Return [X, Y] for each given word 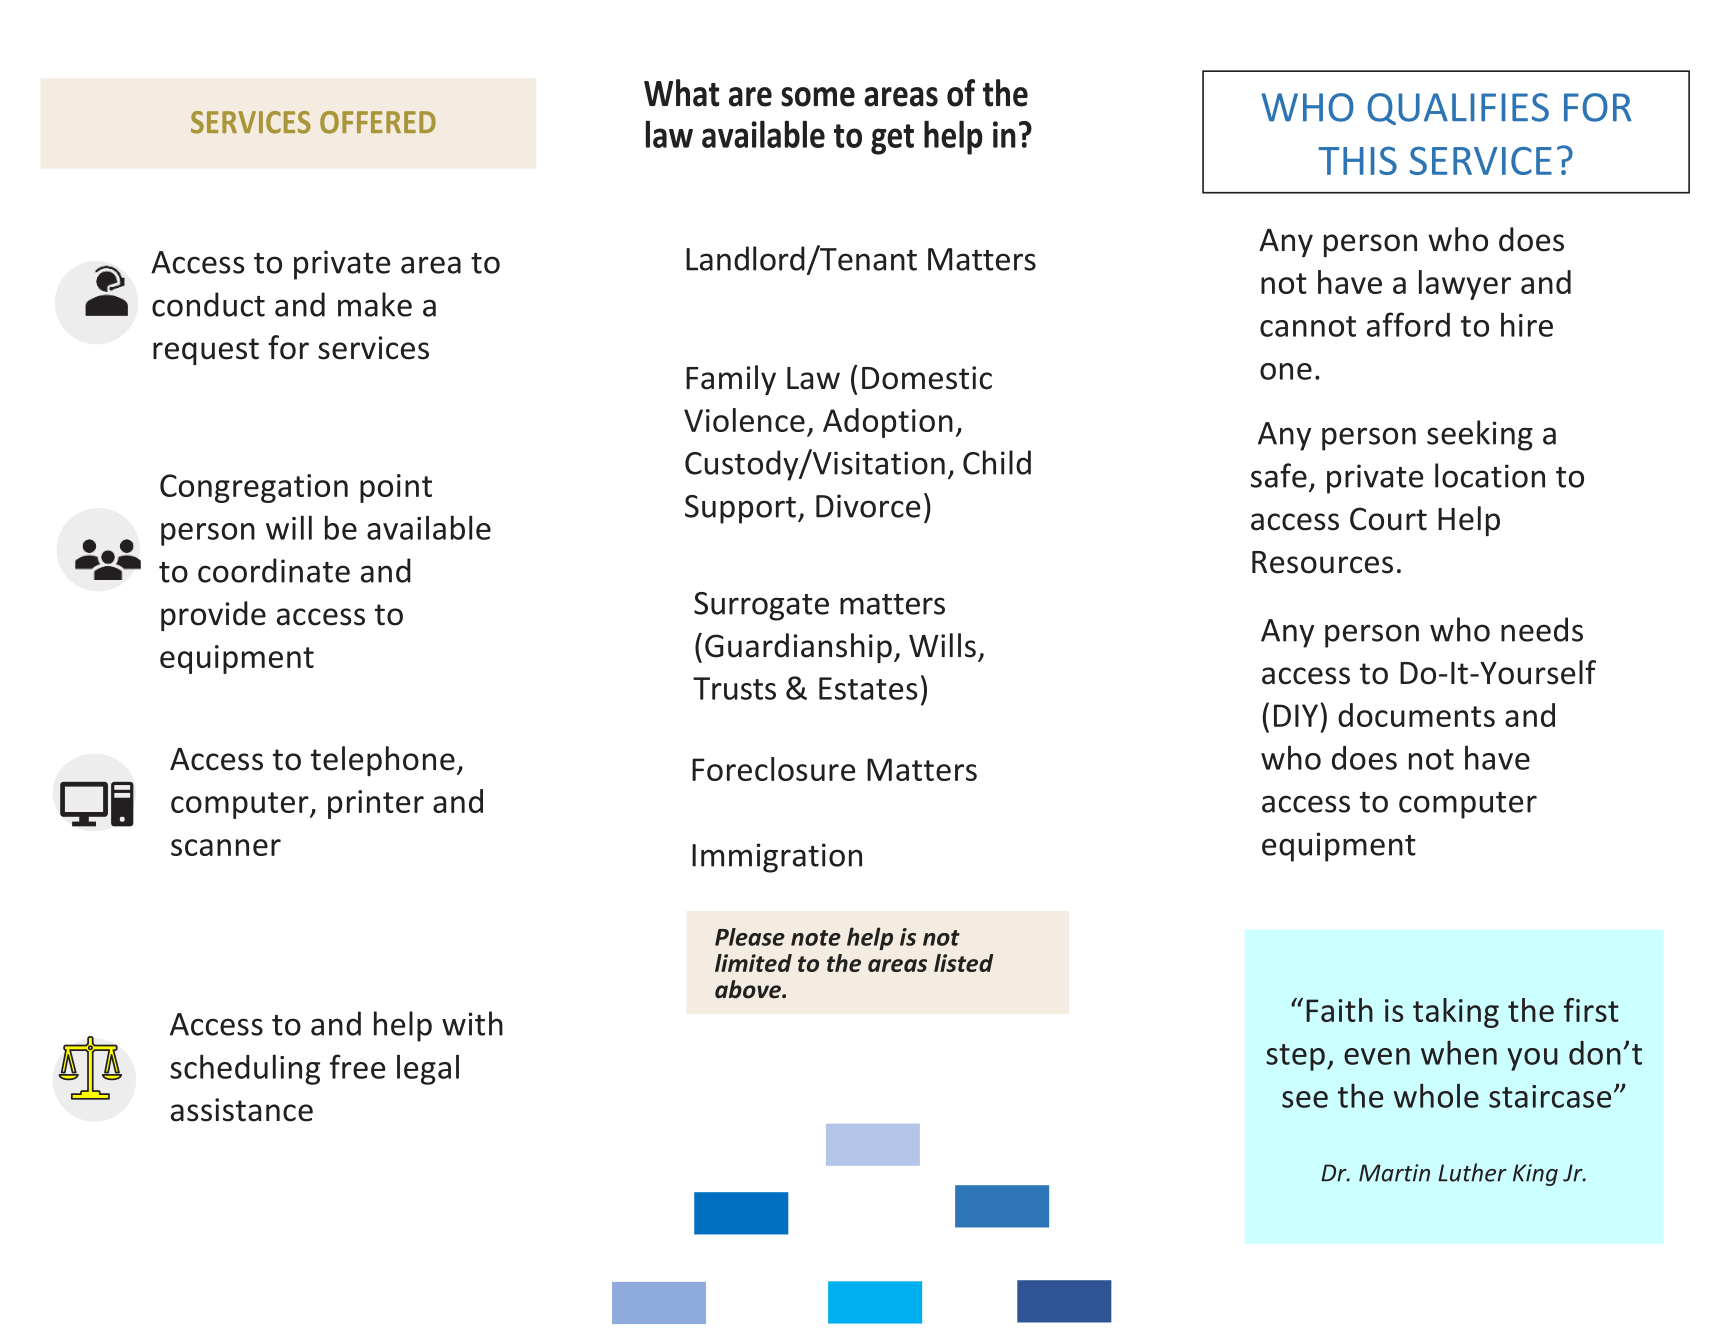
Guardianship [798, 648]
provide [213, 616]
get [892, 139]
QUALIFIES [1458, 109]
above [749, 989]
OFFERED [378, 122]
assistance [242, 1110]
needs [1542, 629]
